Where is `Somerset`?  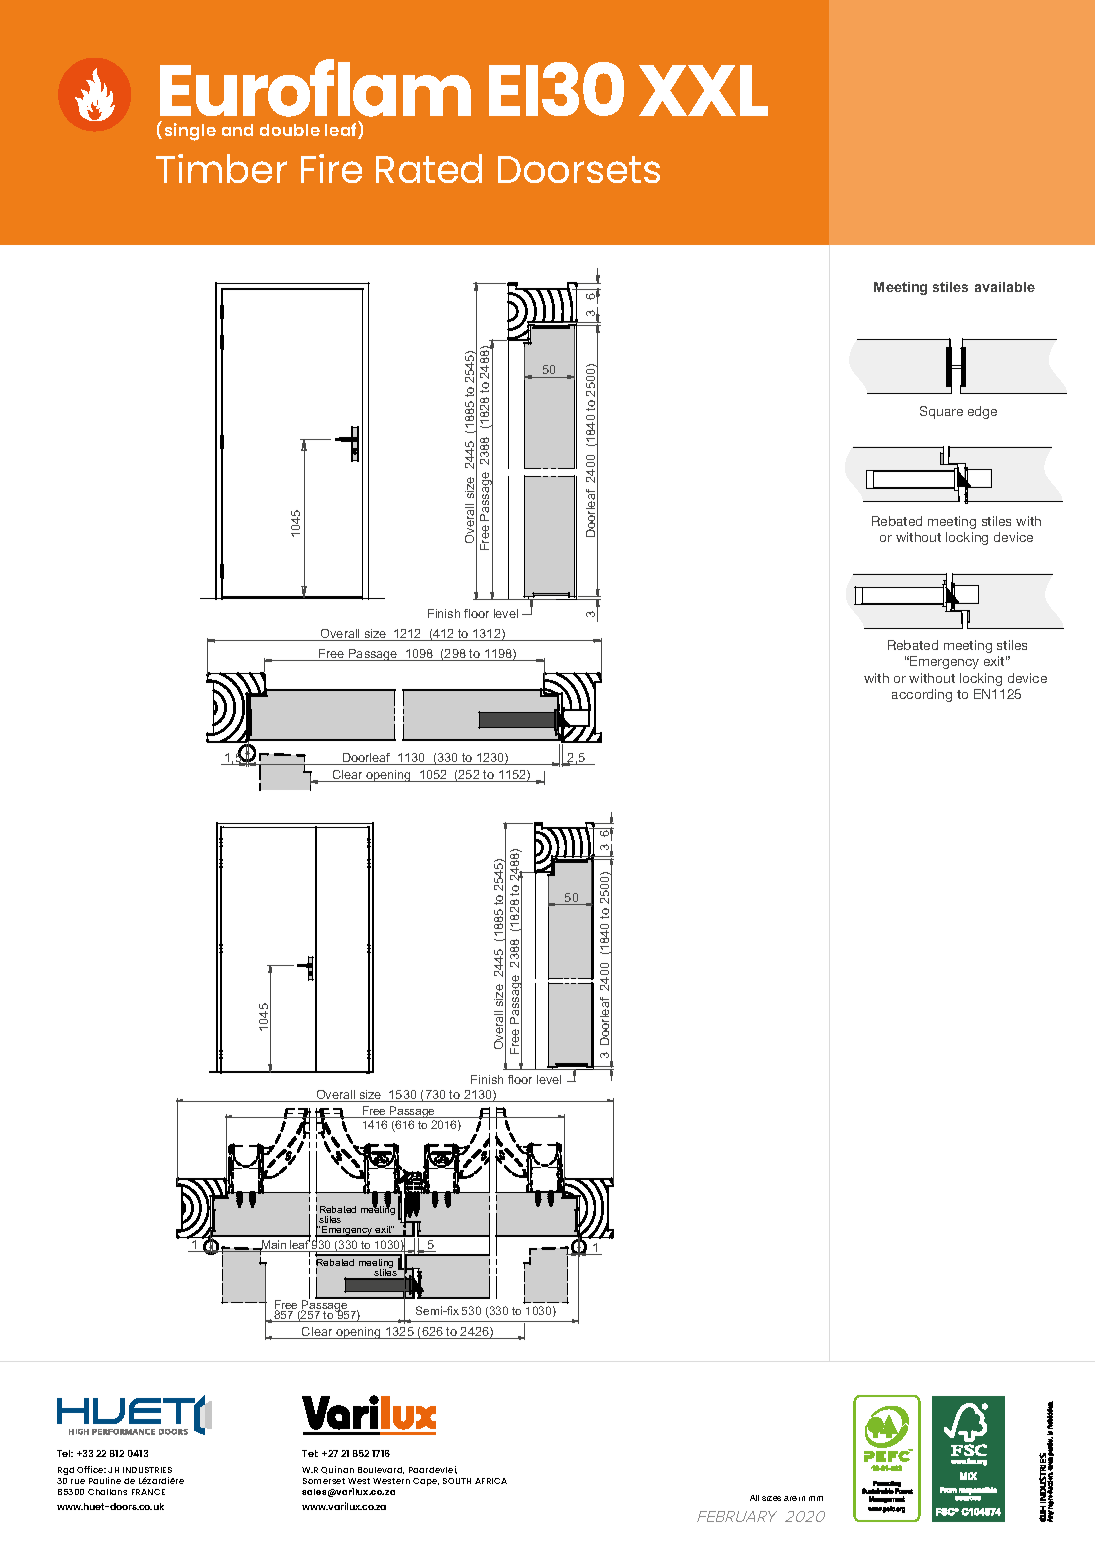
Somerset is located at coordinates (324, 1481).
